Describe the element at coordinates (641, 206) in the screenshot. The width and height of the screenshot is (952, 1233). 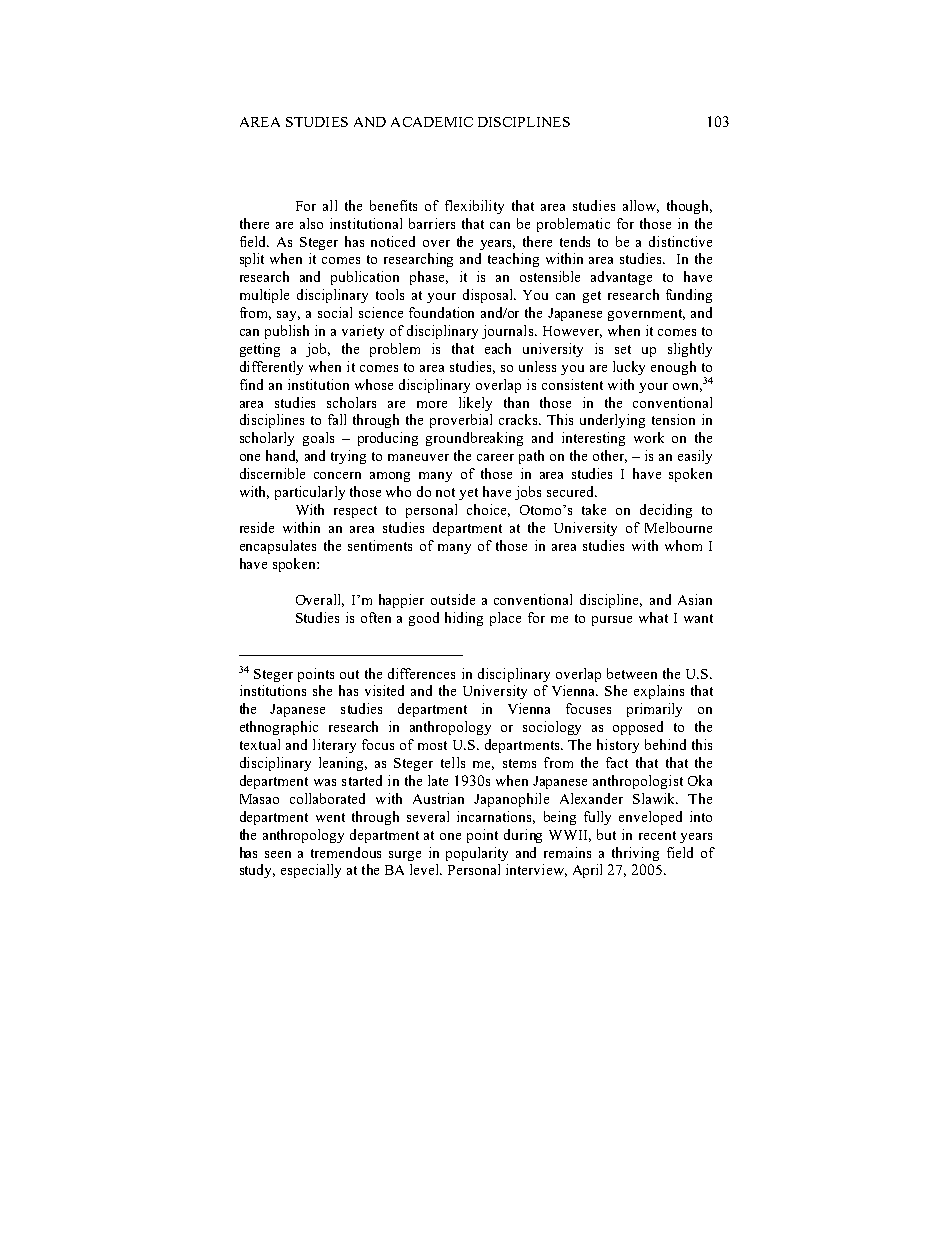
I see `allow` at that location.
